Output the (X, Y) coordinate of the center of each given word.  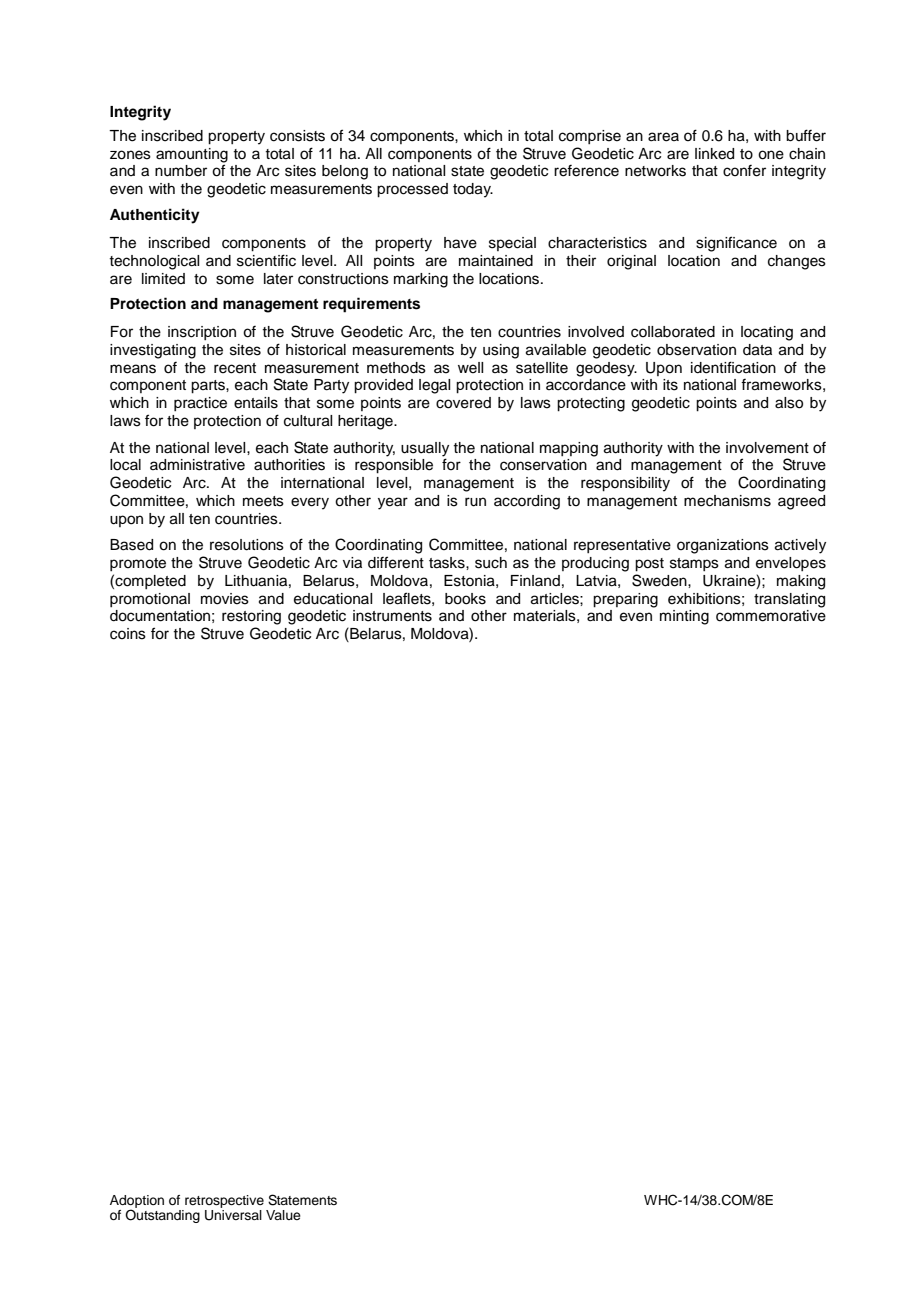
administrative (197, 465)
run (475, 502)
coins (128, 634)
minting (684, 617)
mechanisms (727, 501)
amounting (192, 156)
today (473, 190)
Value (283, 1215)
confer (744, 171)
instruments (392, 616)
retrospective (224, 1201)
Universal (233, 1215)
